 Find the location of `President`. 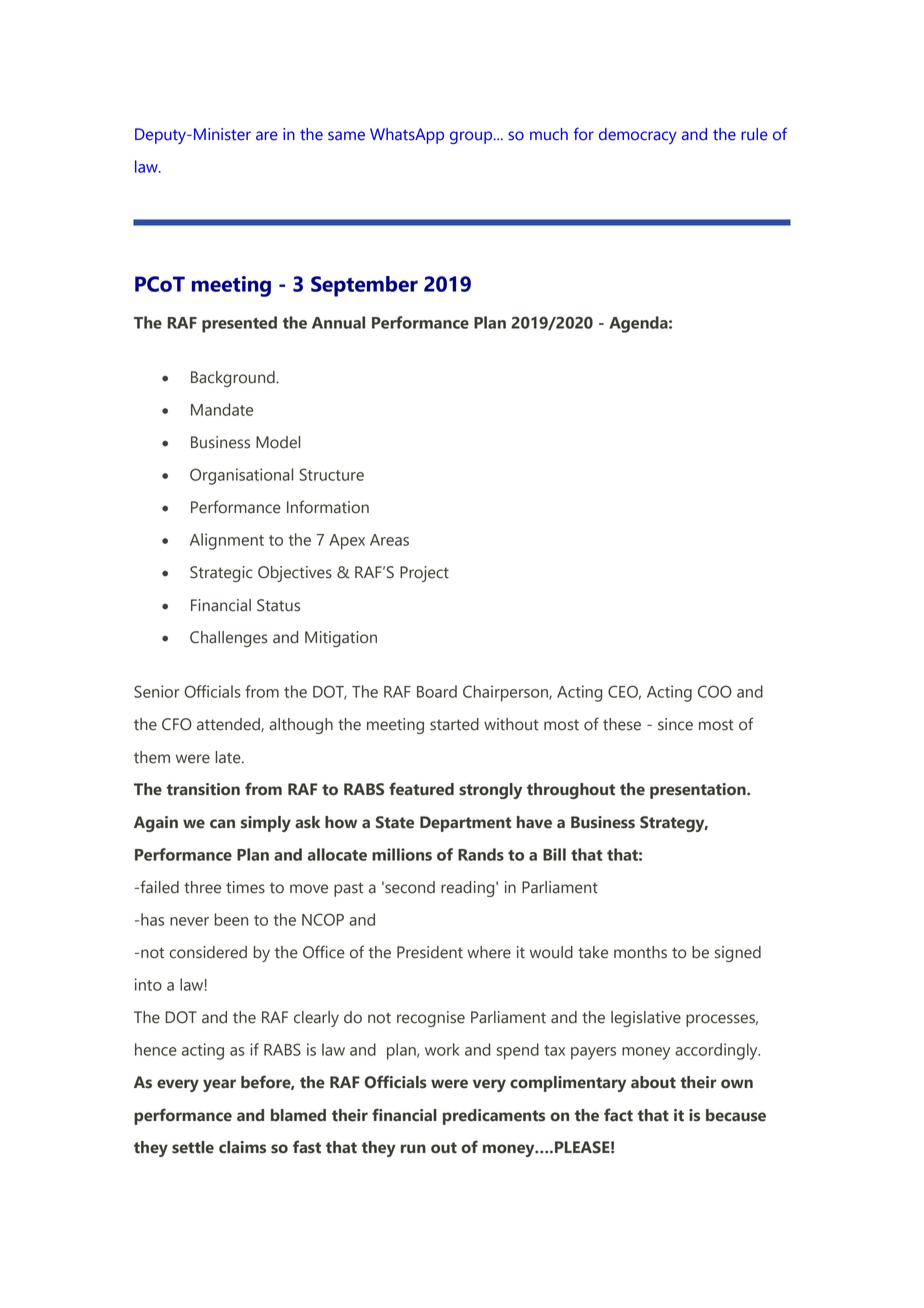

President is located at coordinates (430, 952).
